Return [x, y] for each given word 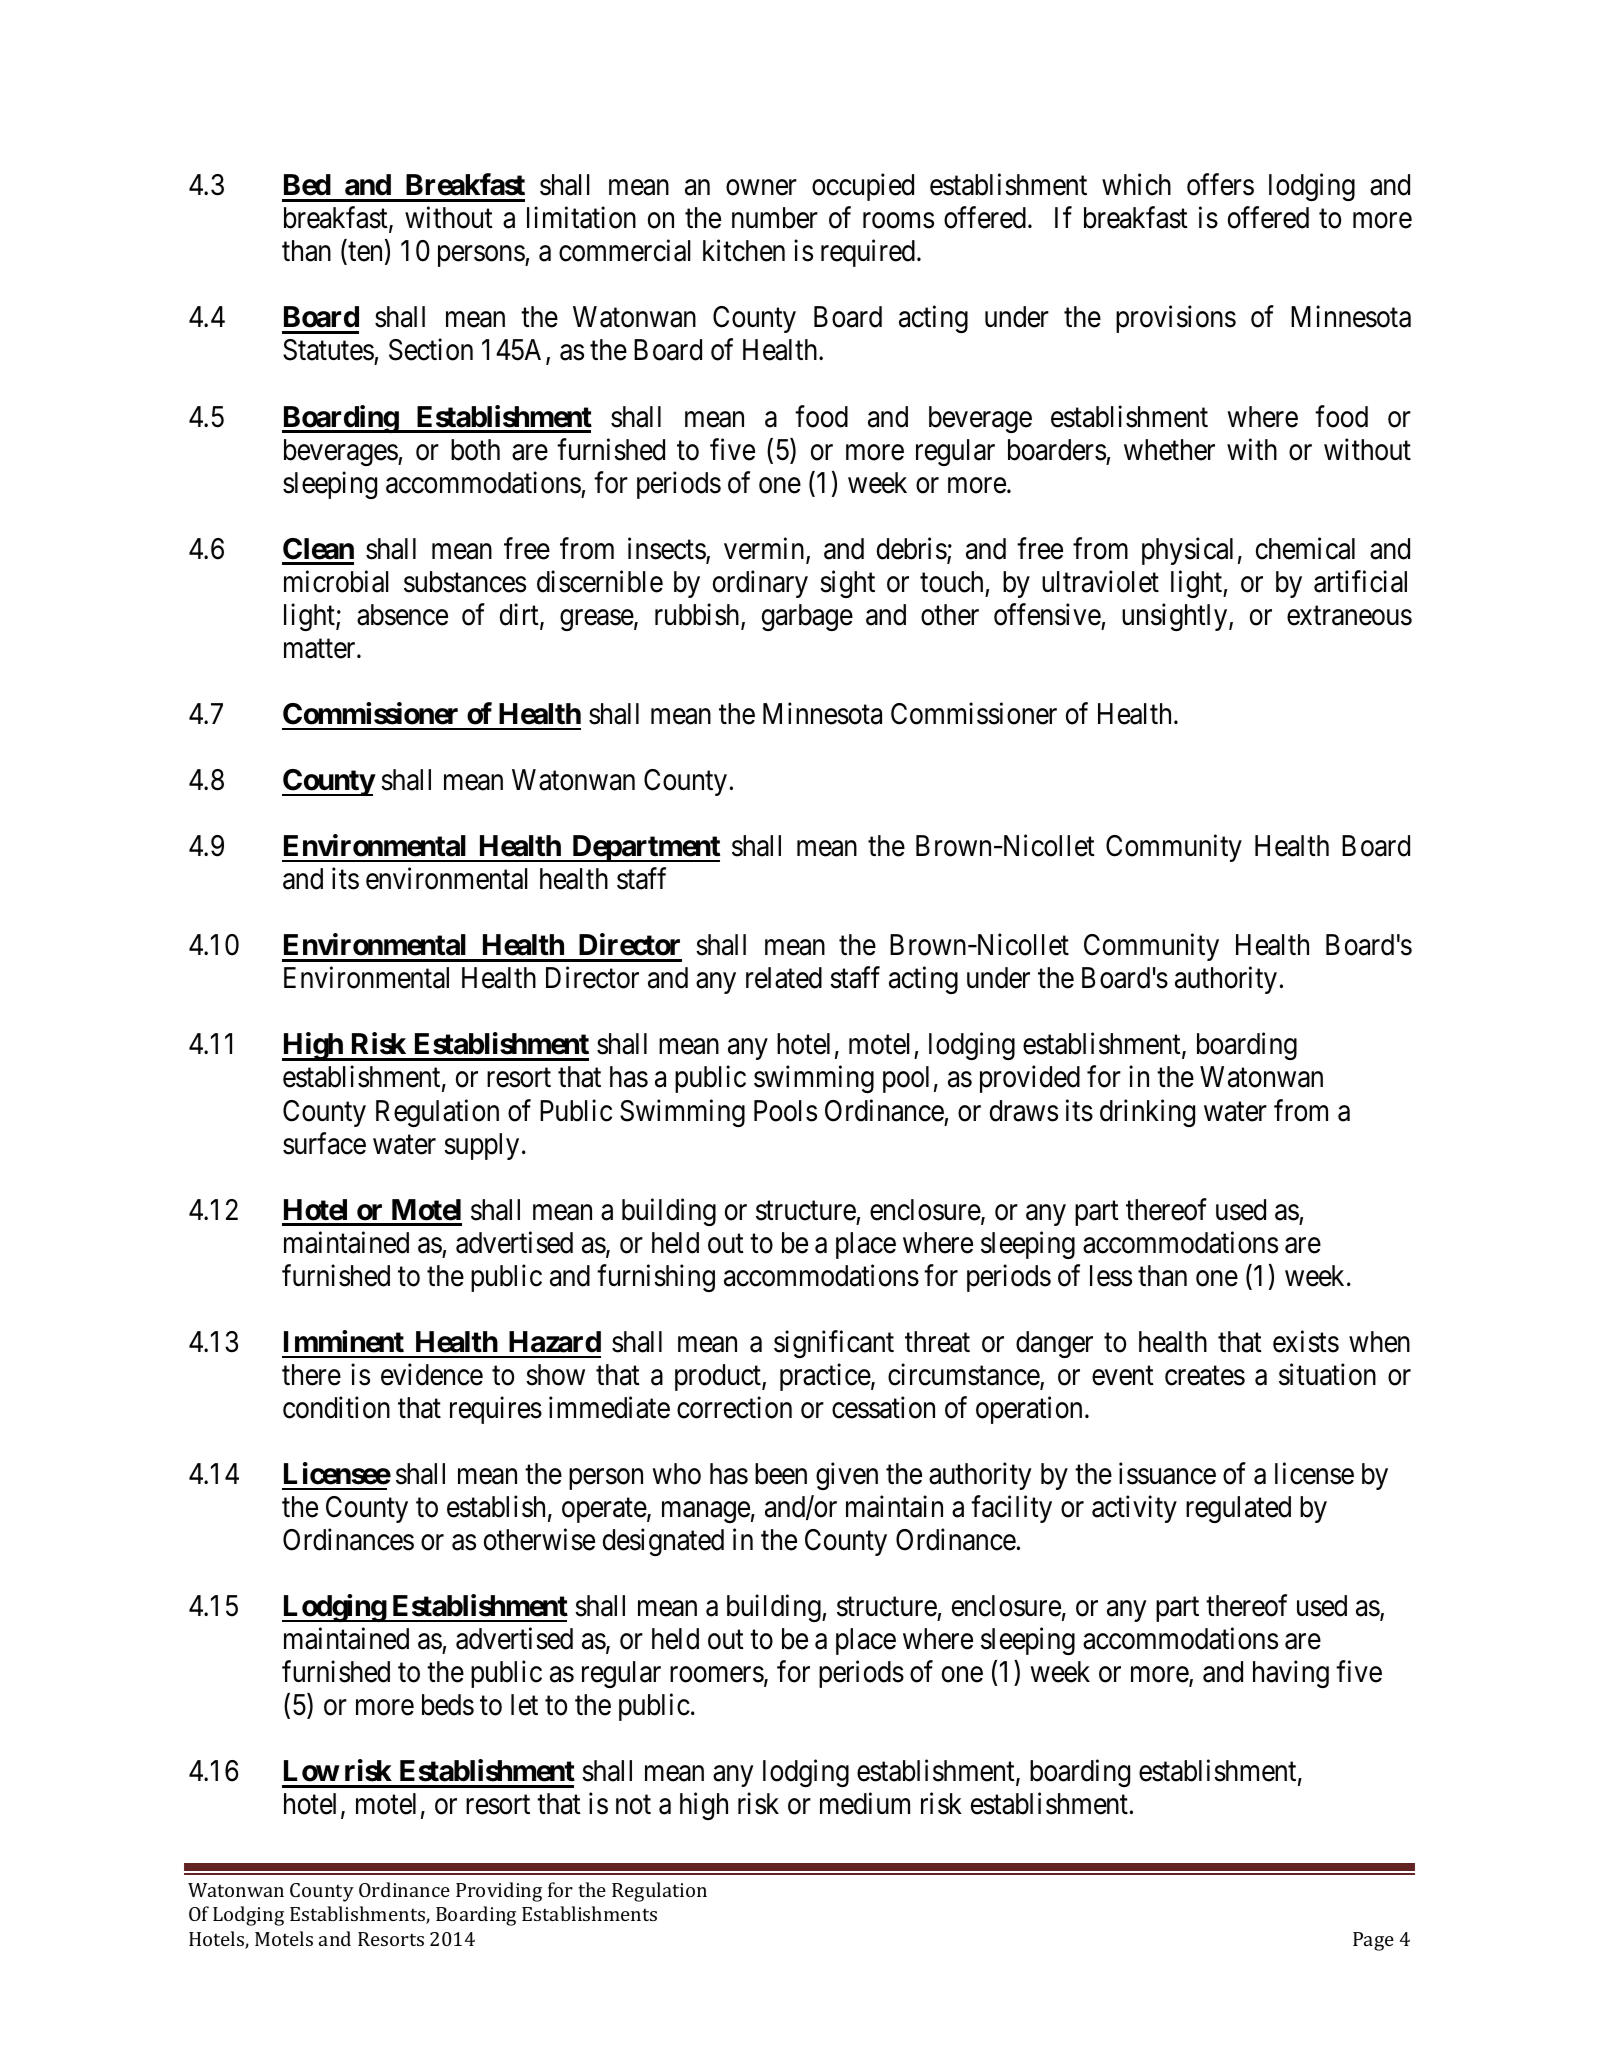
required [869, 253]
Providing [499, 1892]
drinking [1147, 1113]
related [784, 978]
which [1136, 185]
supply [481, 1146]
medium [865, 1804]
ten [366, 254]
